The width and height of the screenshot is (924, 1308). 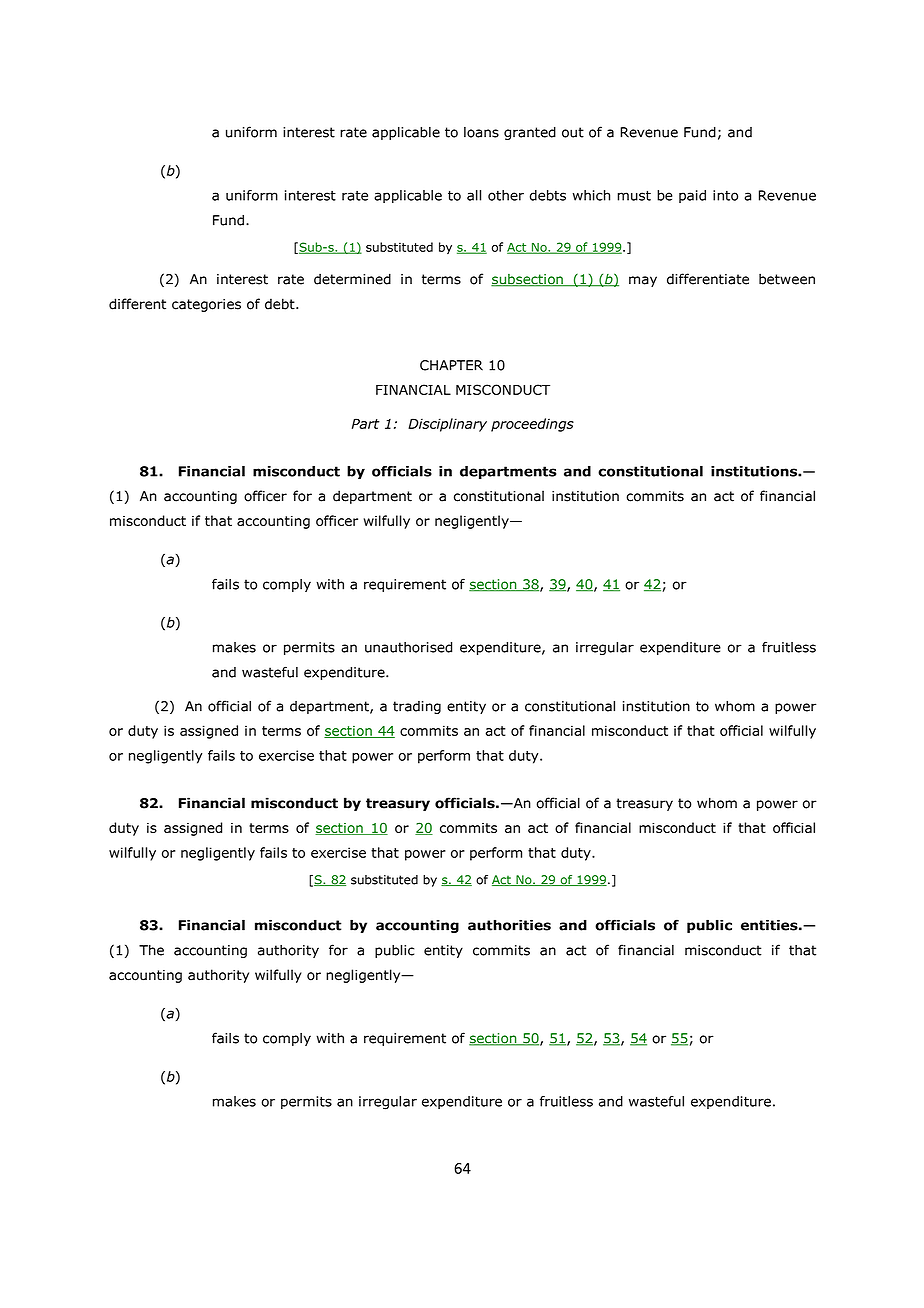 I want to click on determined, so click(x=352, y=279).
